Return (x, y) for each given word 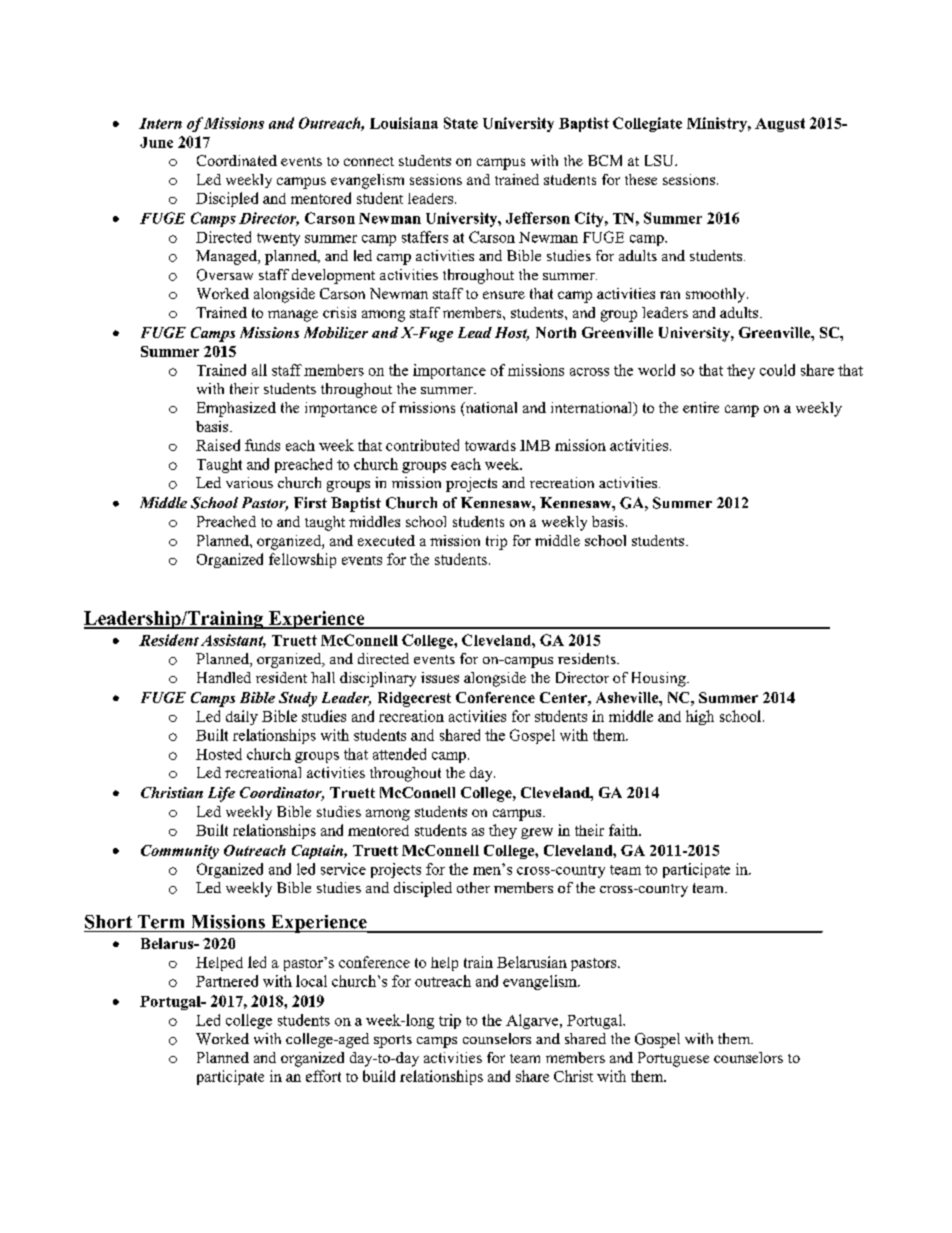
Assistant (233, 641)
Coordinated (237, 160)
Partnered (227, 981)
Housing (660, 679)
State (461, 123)
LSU (660, 160)
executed (386, 540)
